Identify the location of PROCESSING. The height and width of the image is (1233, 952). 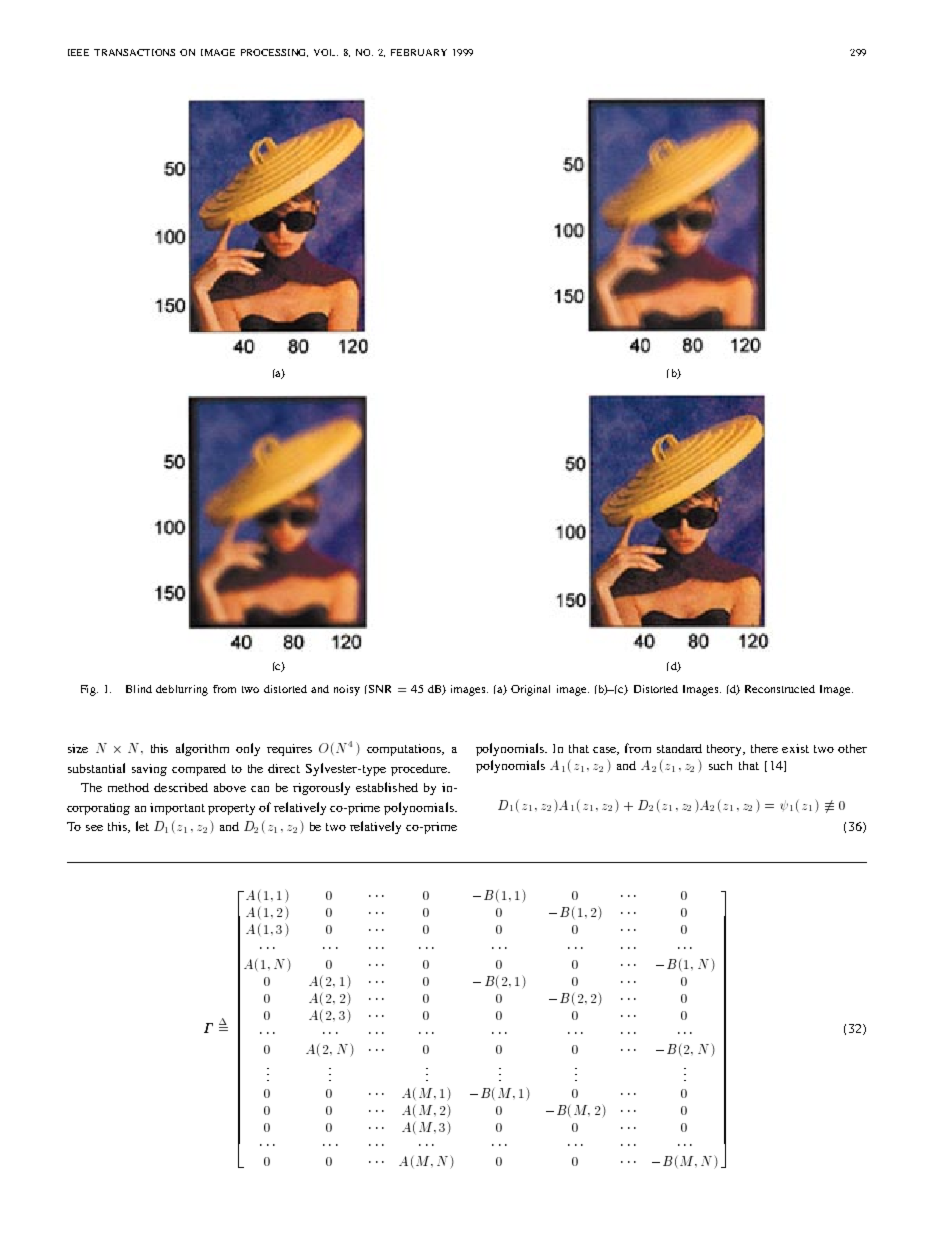
(274, 53).
